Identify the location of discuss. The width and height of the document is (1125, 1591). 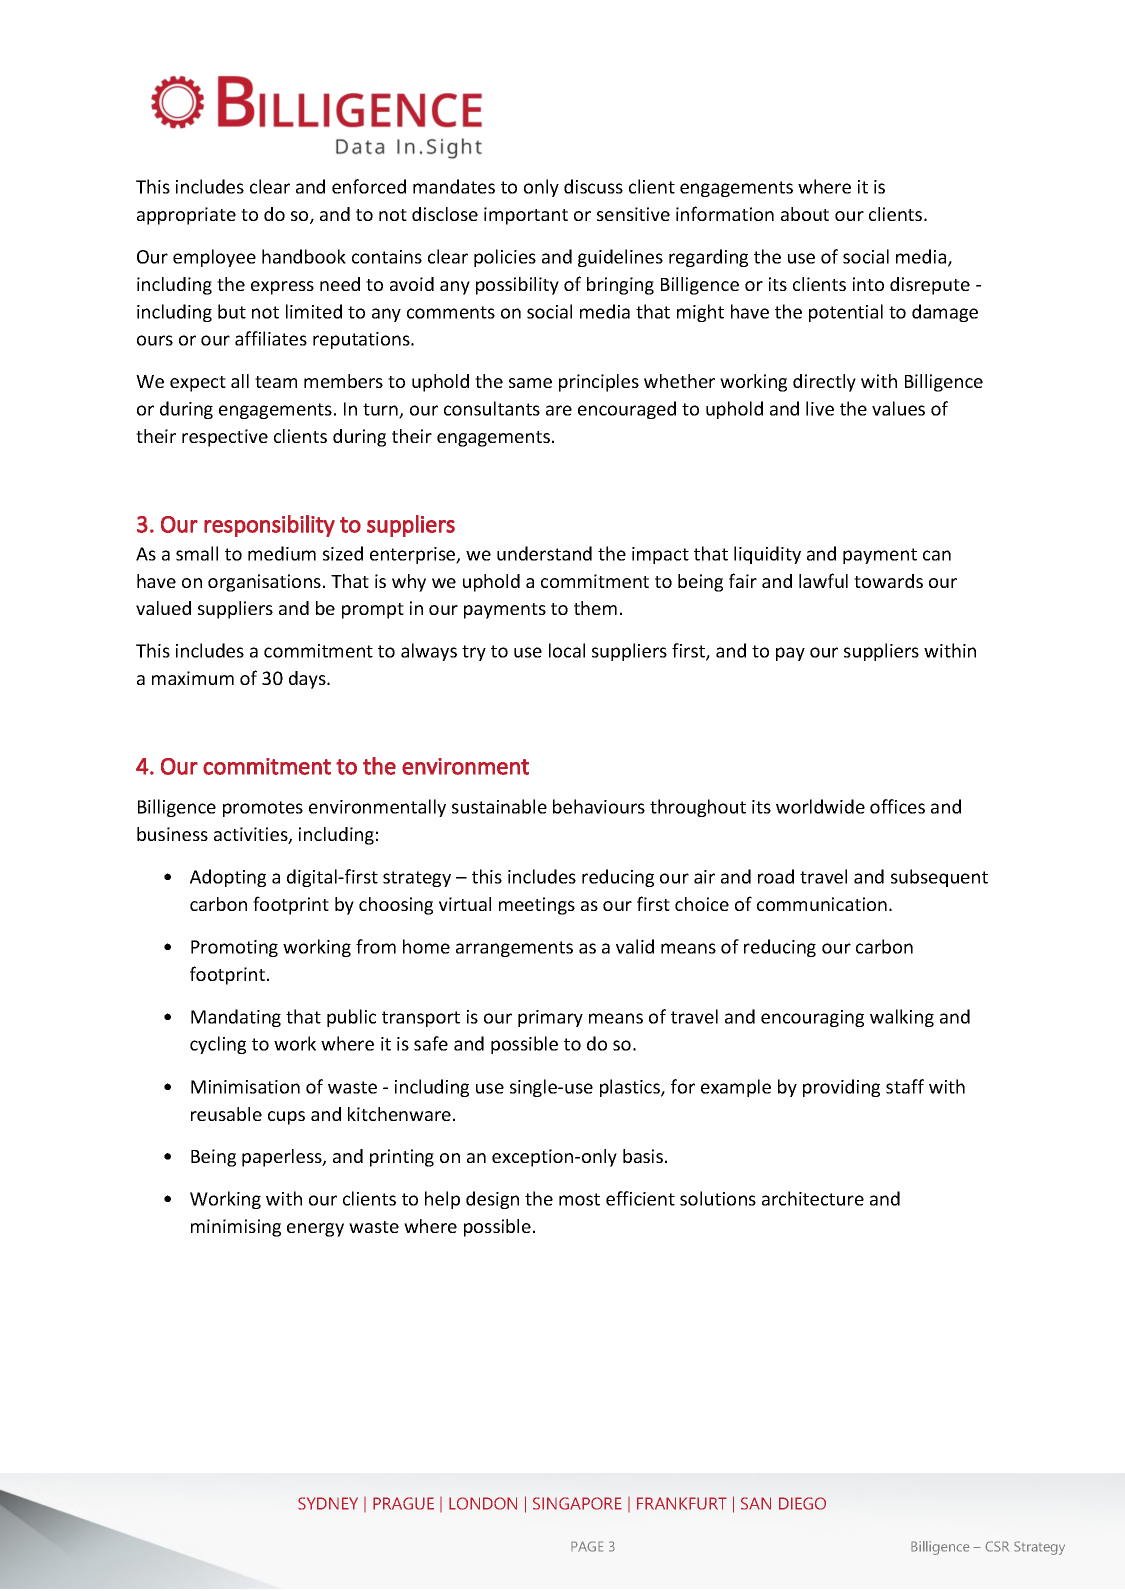
(593, 186).
